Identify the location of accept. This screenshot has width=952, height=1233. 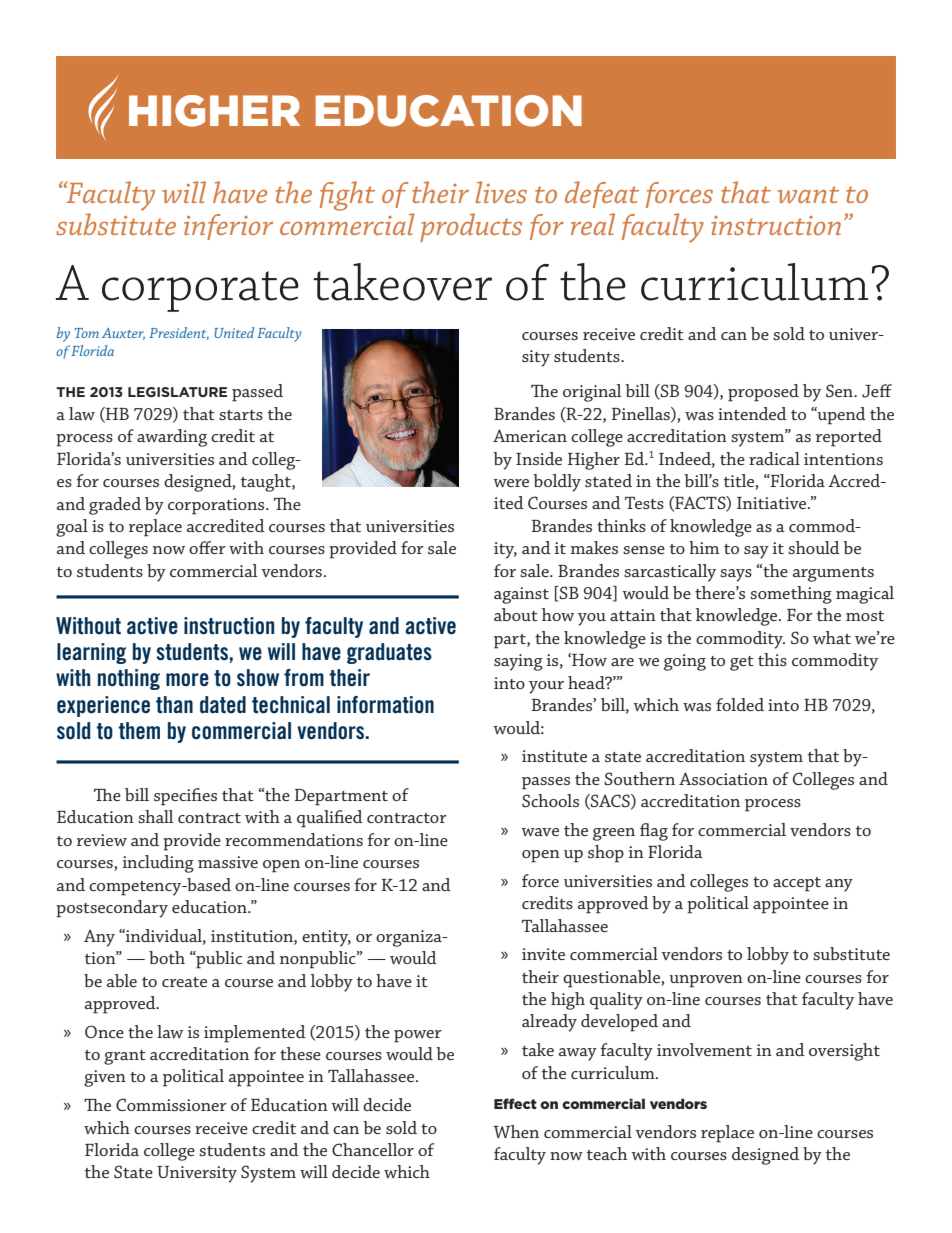
(797, 884).
